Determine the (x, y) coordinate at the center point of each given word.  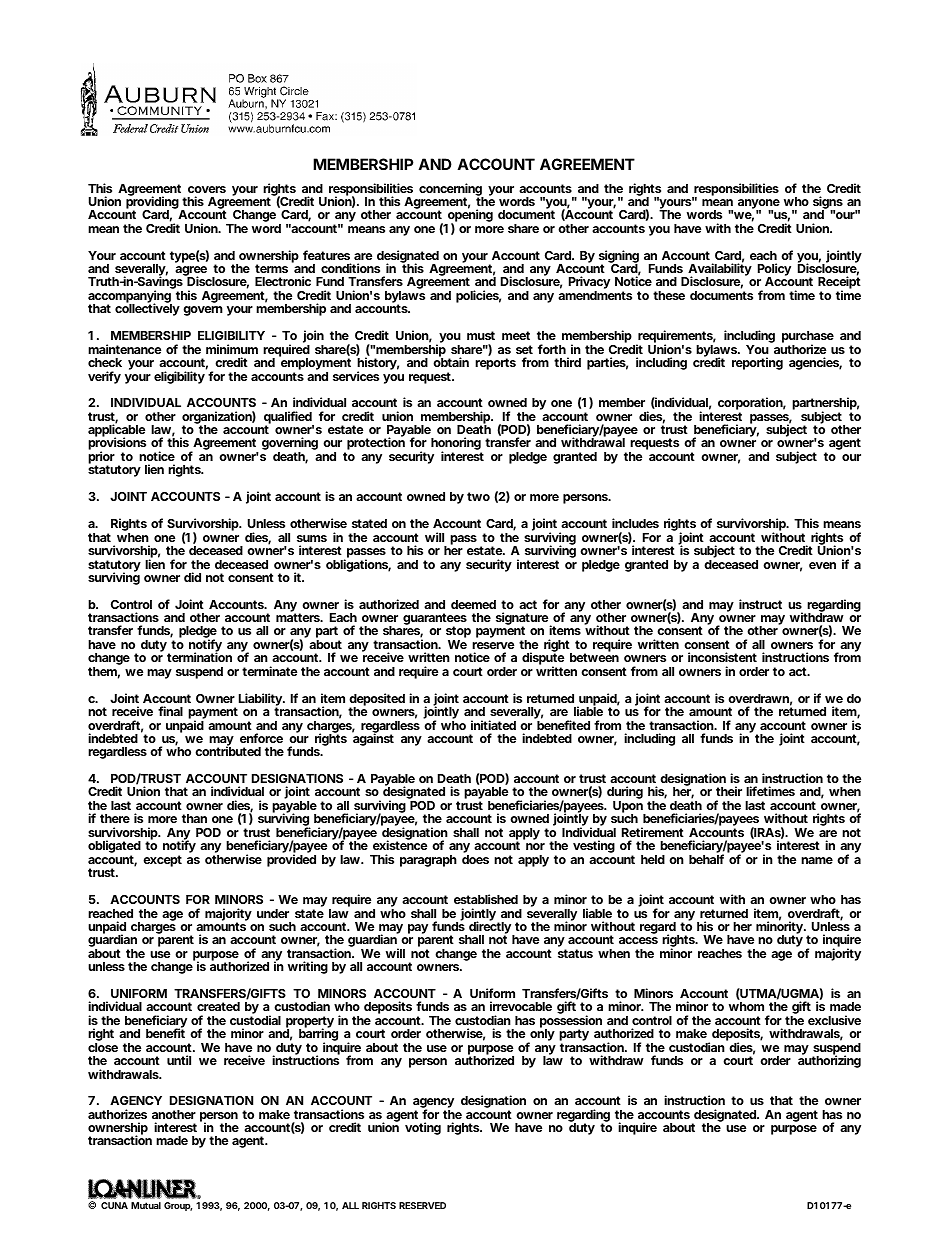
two (478, 496)
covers (207, 189)
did (192, 577)
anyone (759, 205)
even (822, 565)
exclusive (834, 1020)
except (162, 861)
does (475, 859)
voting (423, 1128)
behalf (706, 859)
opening (469, 216)
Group (178, 1206)
